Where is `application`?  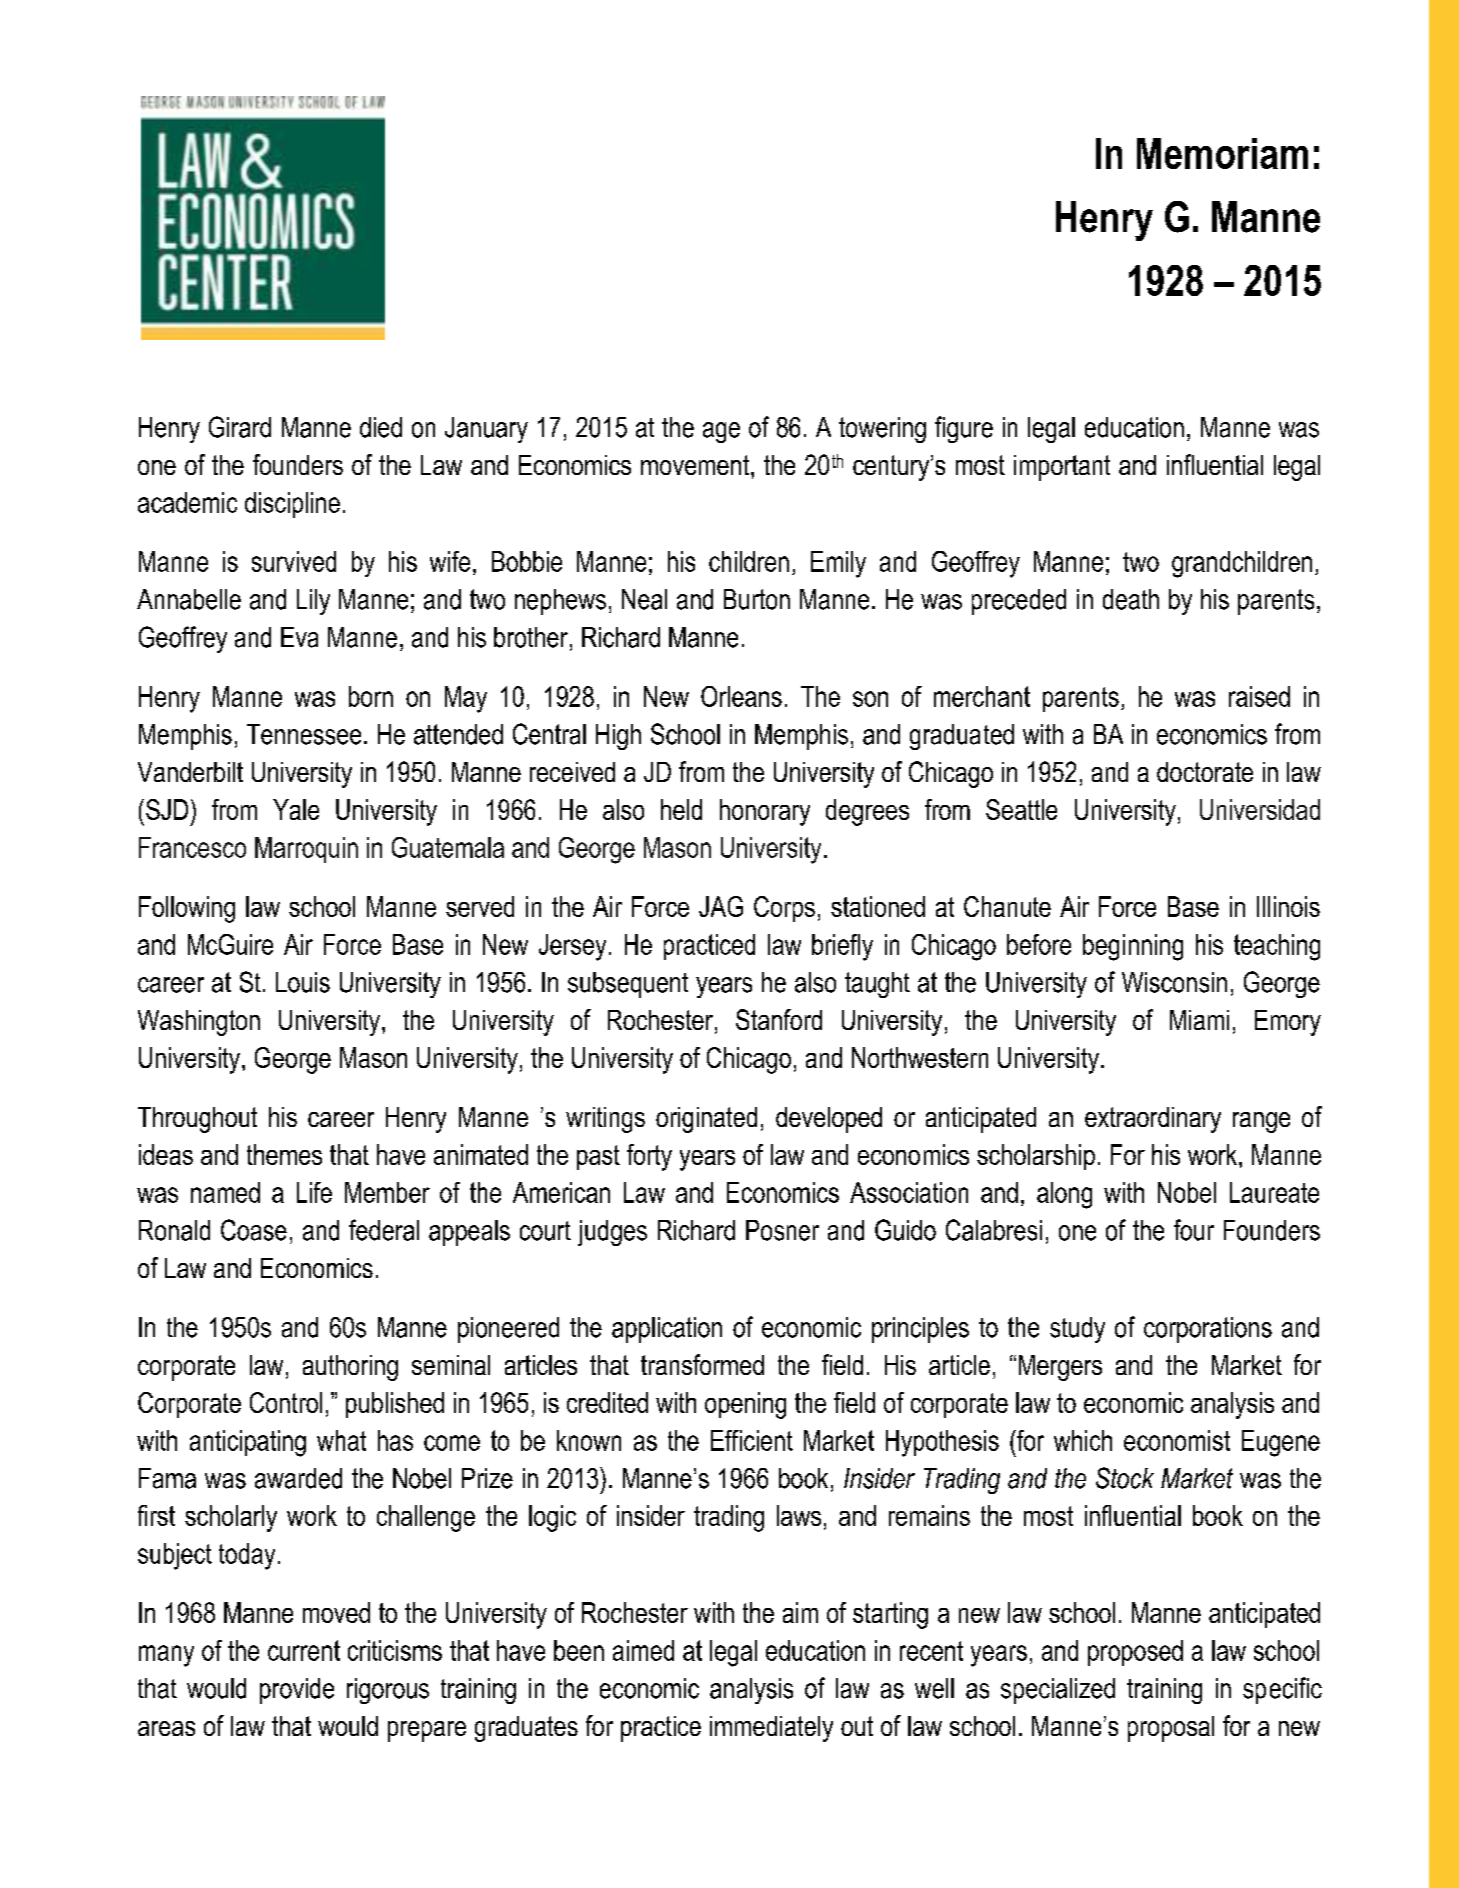
application is located at coordinates (667, 1330).
